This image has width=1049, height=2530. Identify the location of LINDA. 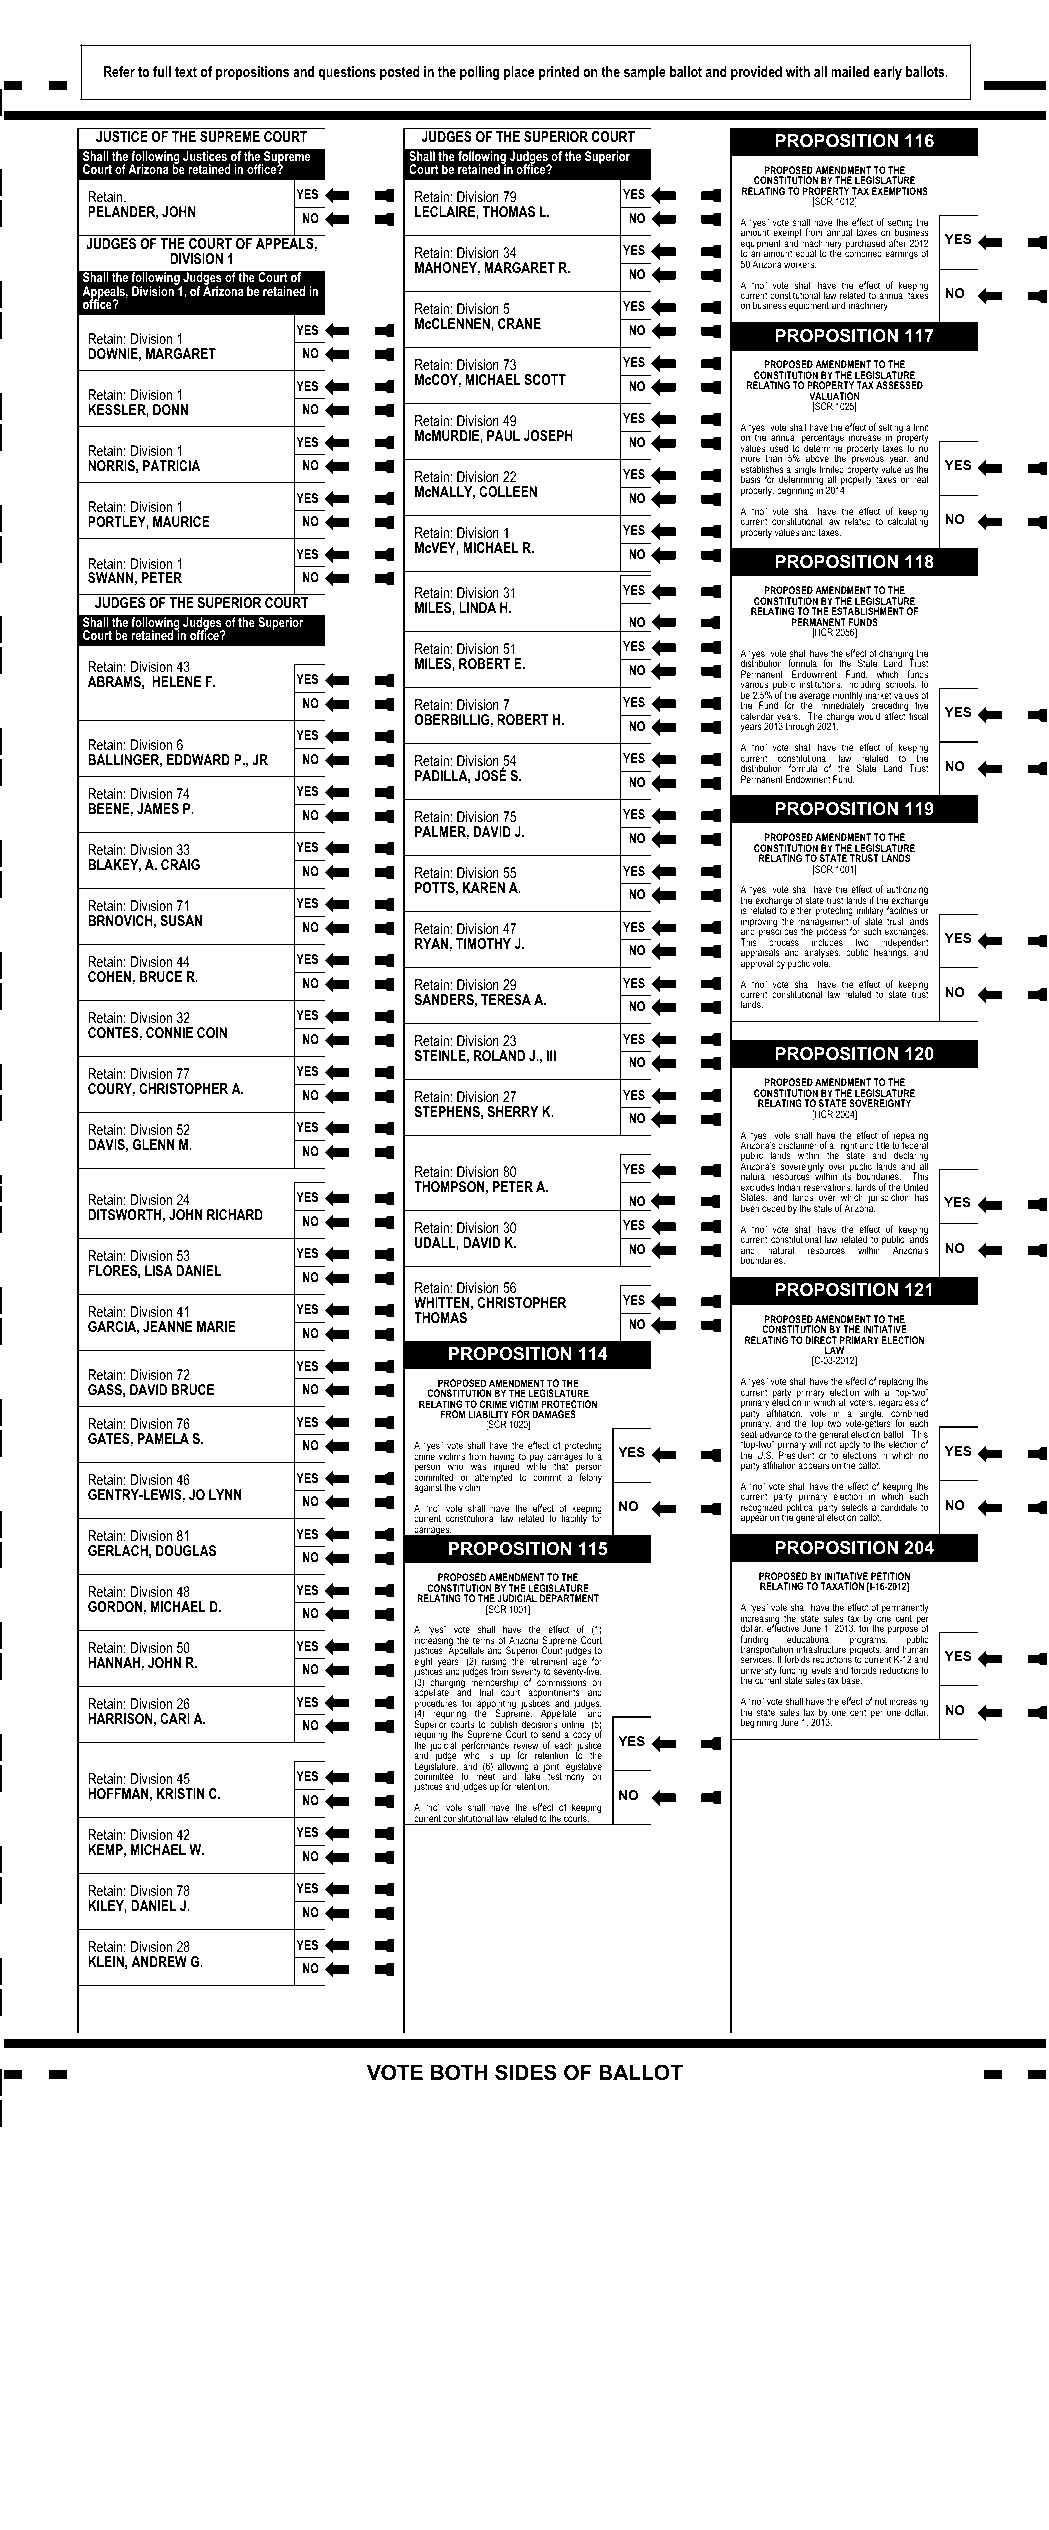
(477, 607).
